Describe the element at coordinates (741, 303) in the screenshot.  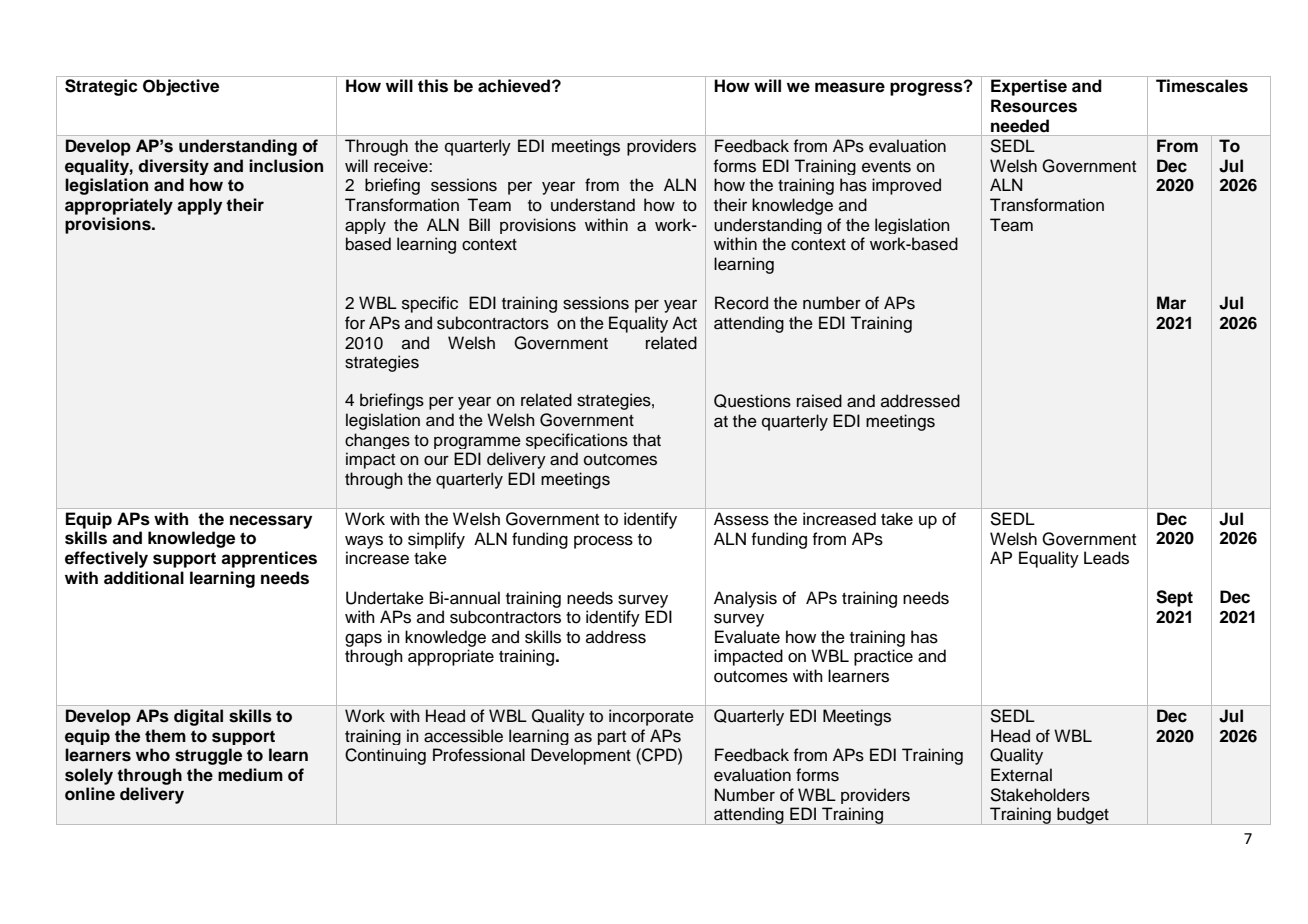
I see `Record` at that location.
